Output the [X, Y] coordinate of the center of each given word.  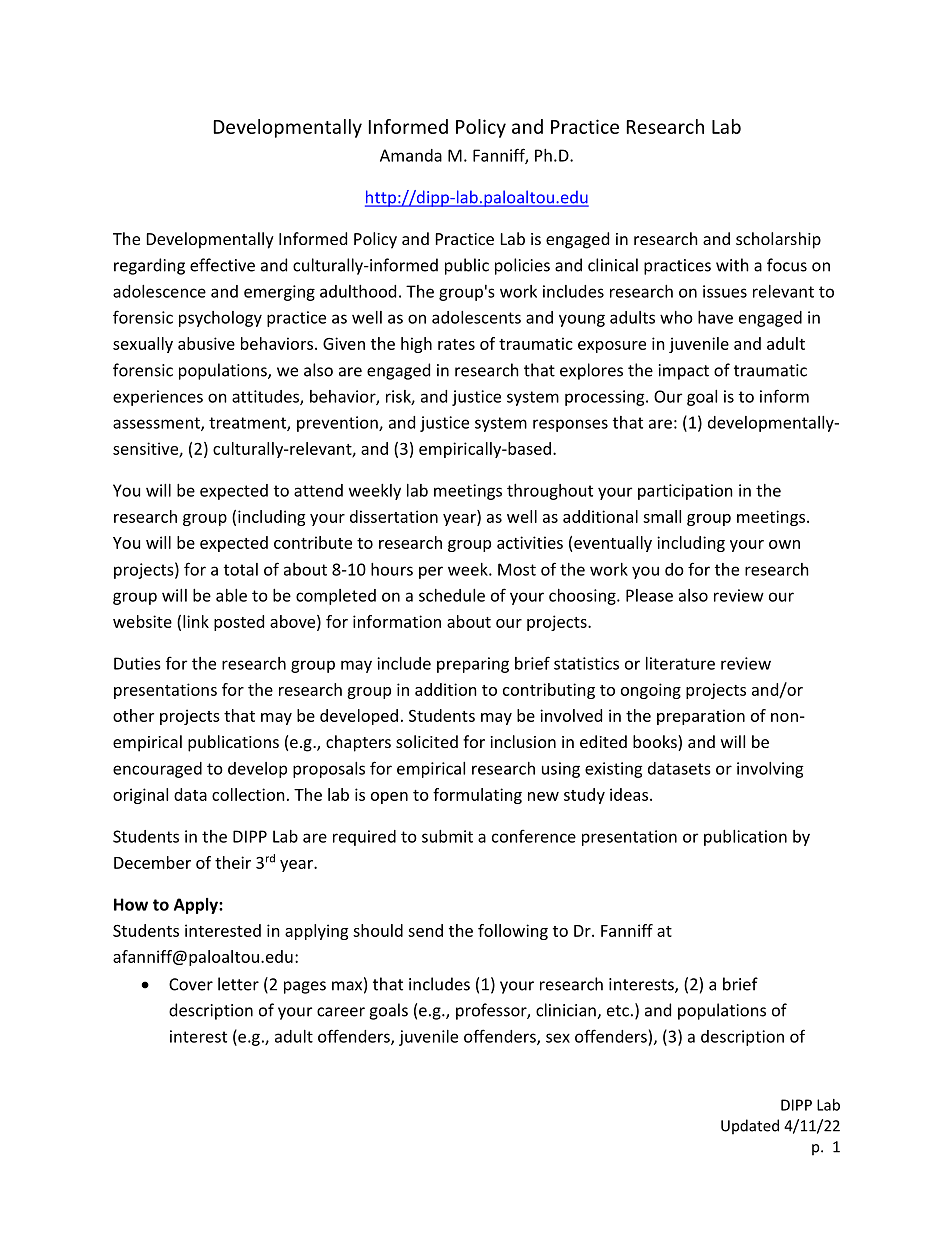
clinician [567, 1011]
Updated [750, 1127]
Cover [191, 984]
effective [222, 265]
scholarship [778, 240]
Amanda [411, 155]
